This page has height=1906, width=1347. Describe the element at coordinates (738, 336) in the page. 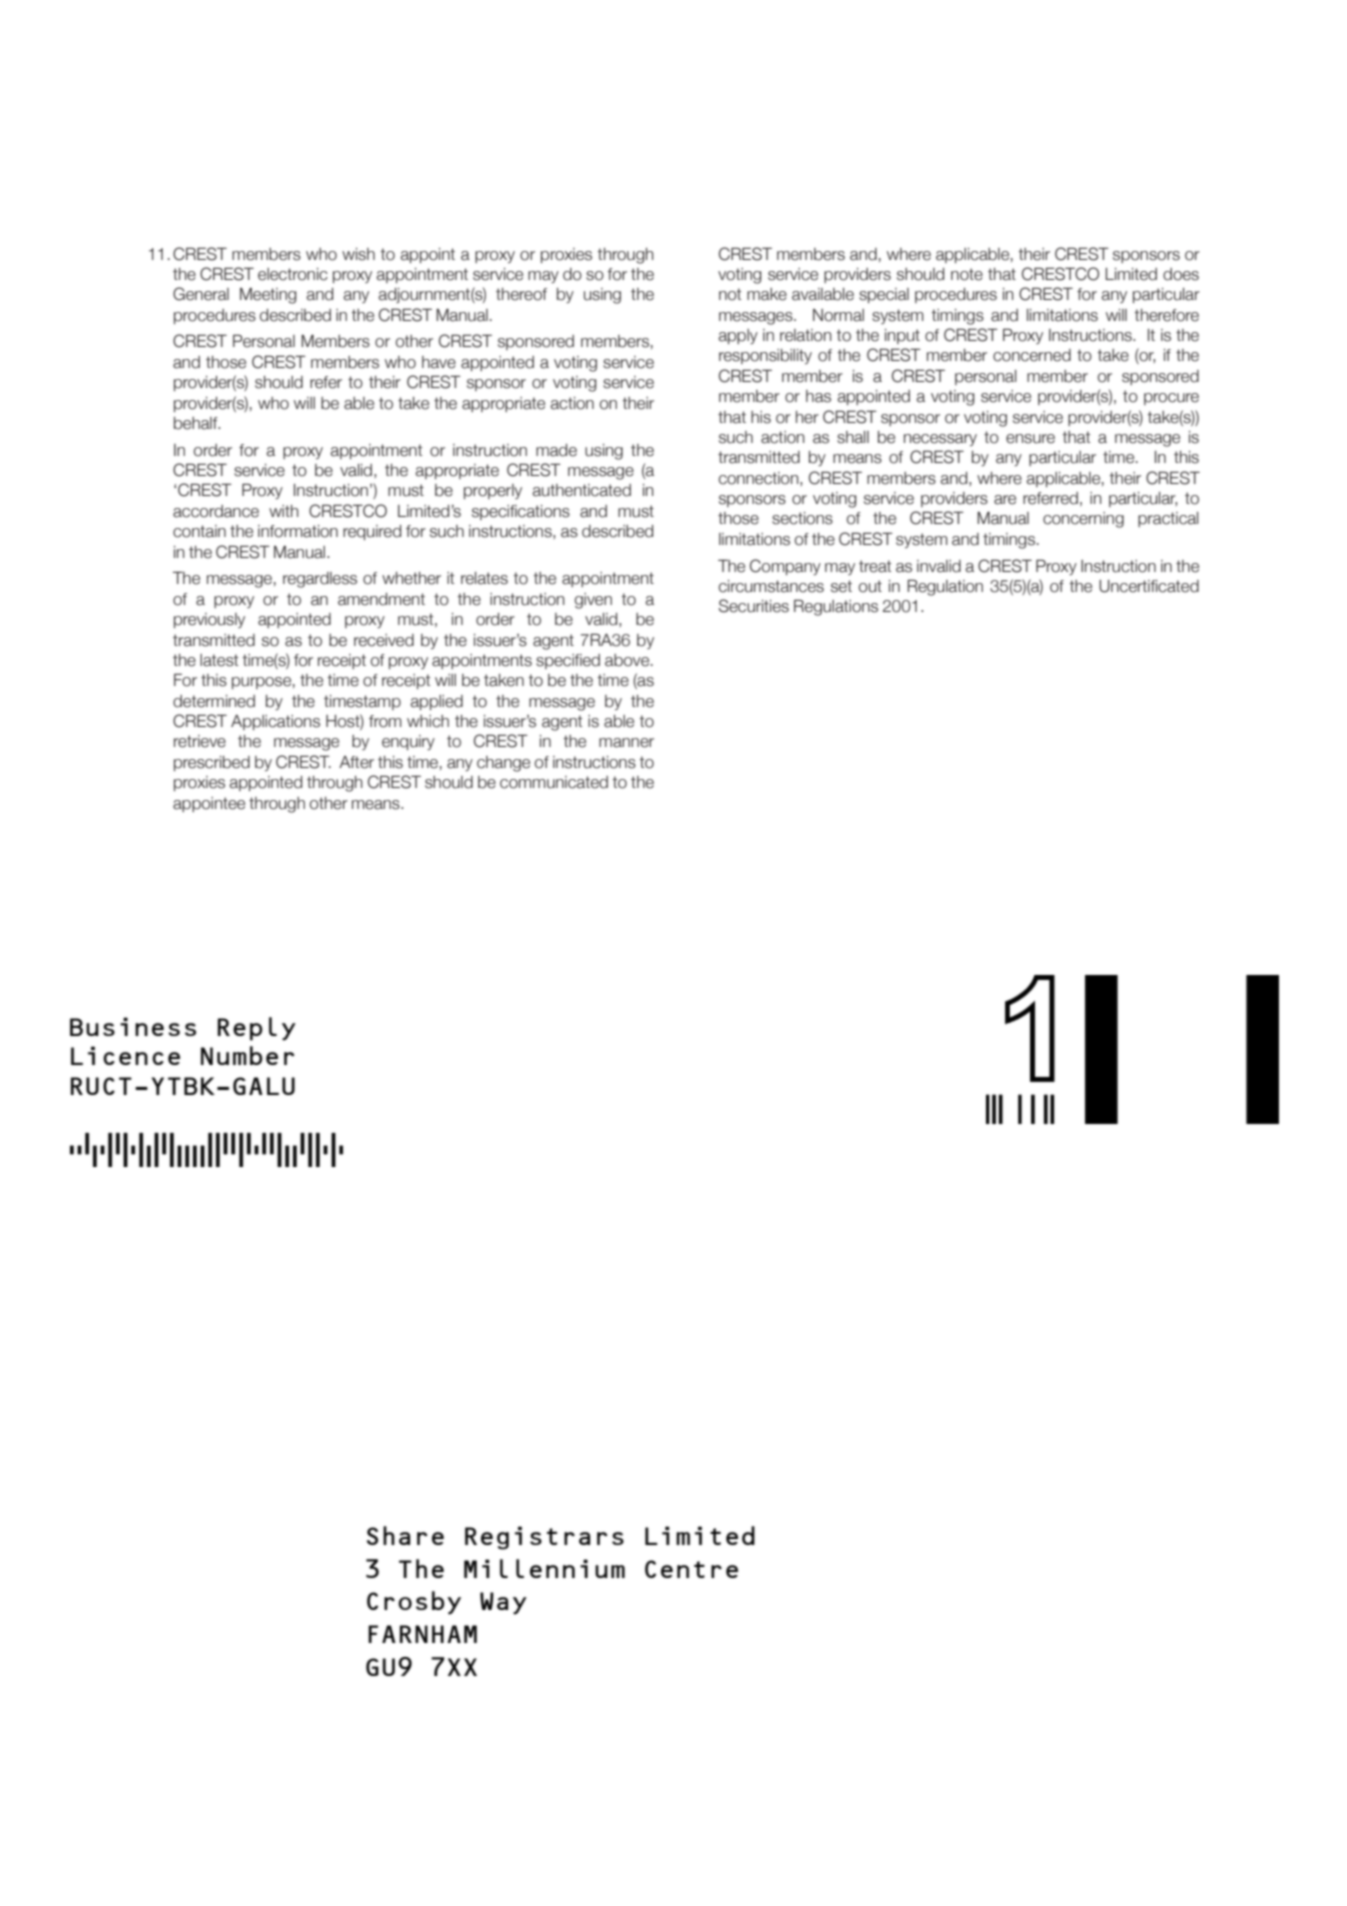

I see `apply` at that location.
